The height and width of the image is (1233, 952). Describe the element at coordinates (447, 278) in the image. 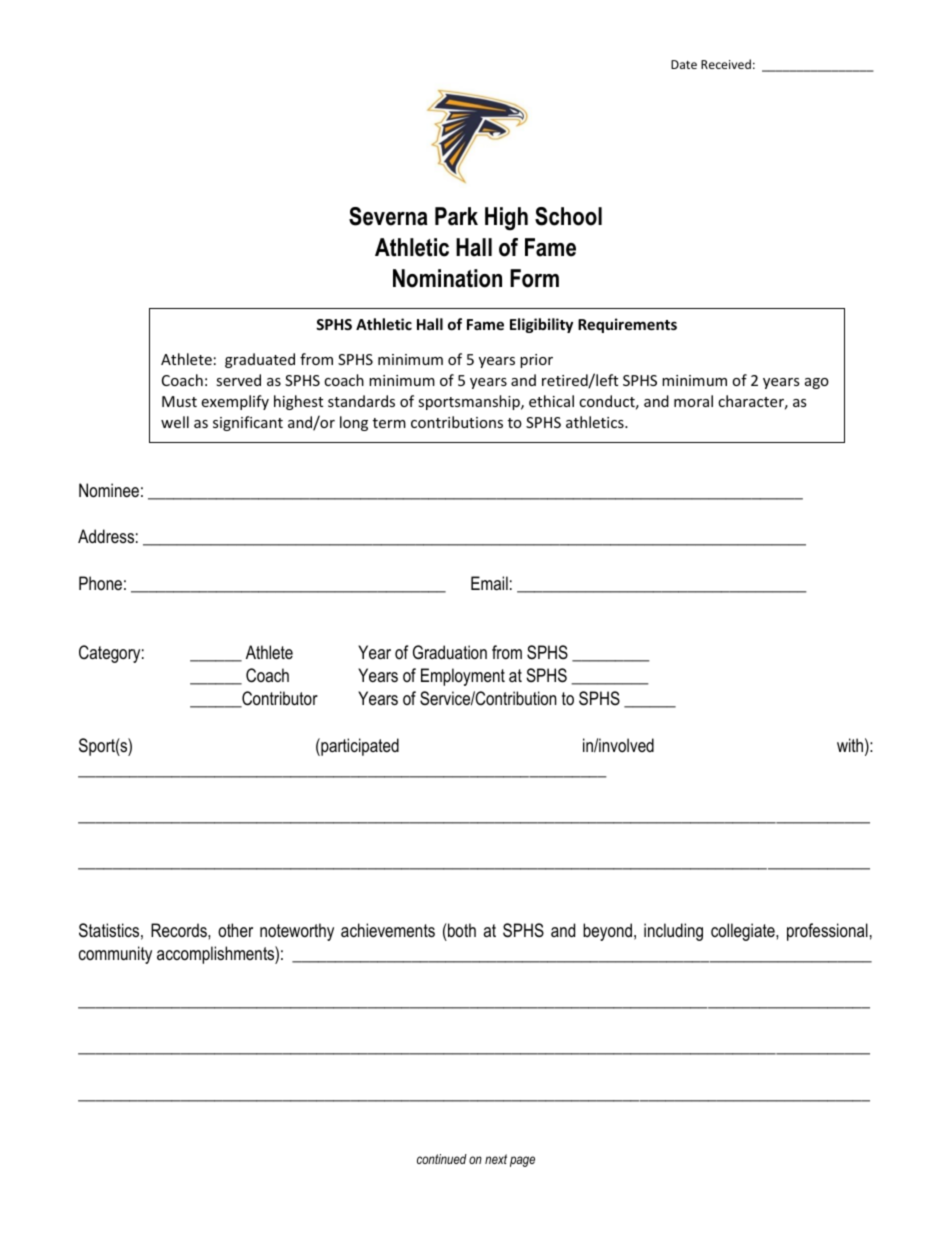

I see `Nomination` at that location.
